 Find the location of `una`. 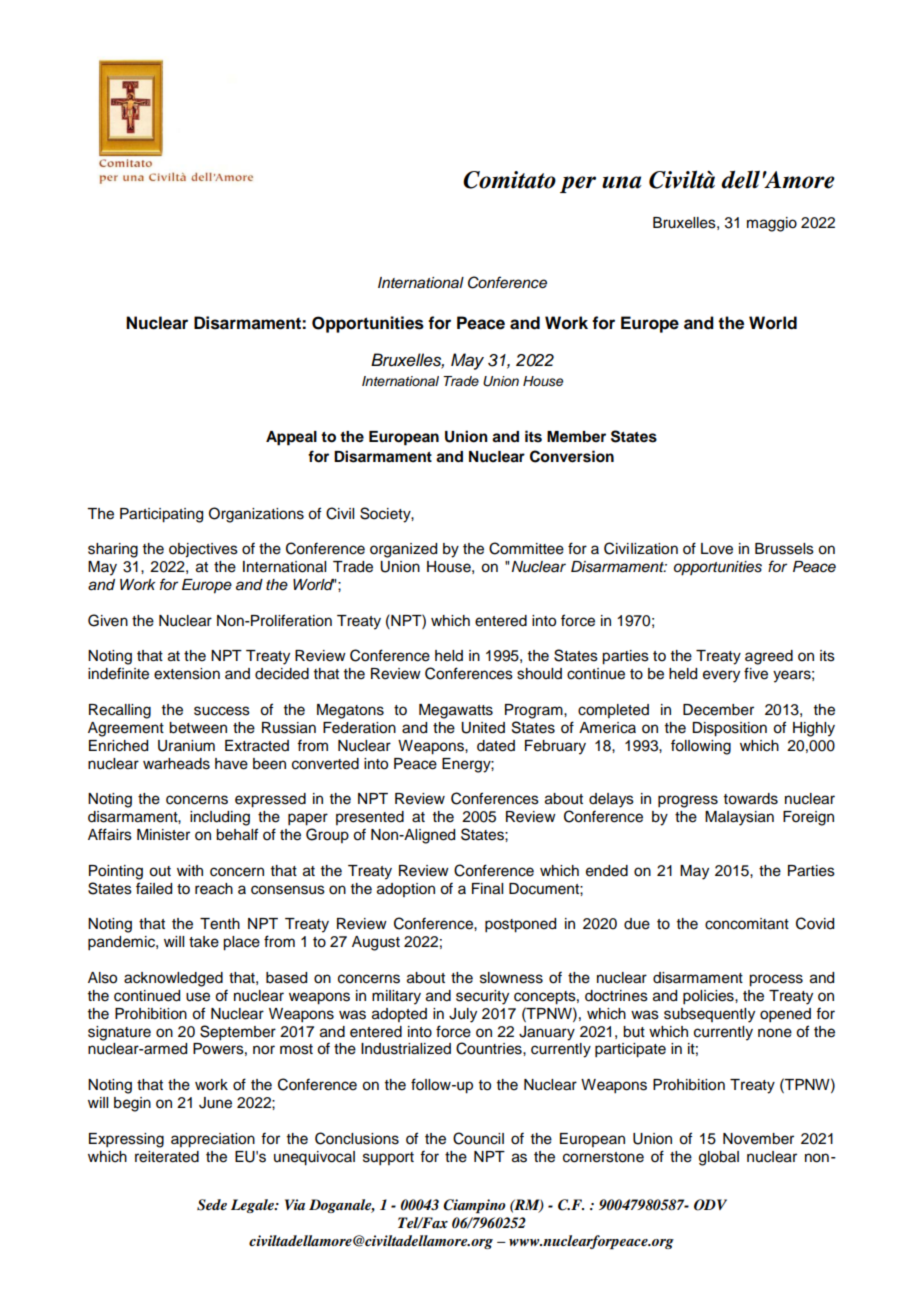

una is located at coordinates (621, 182).
